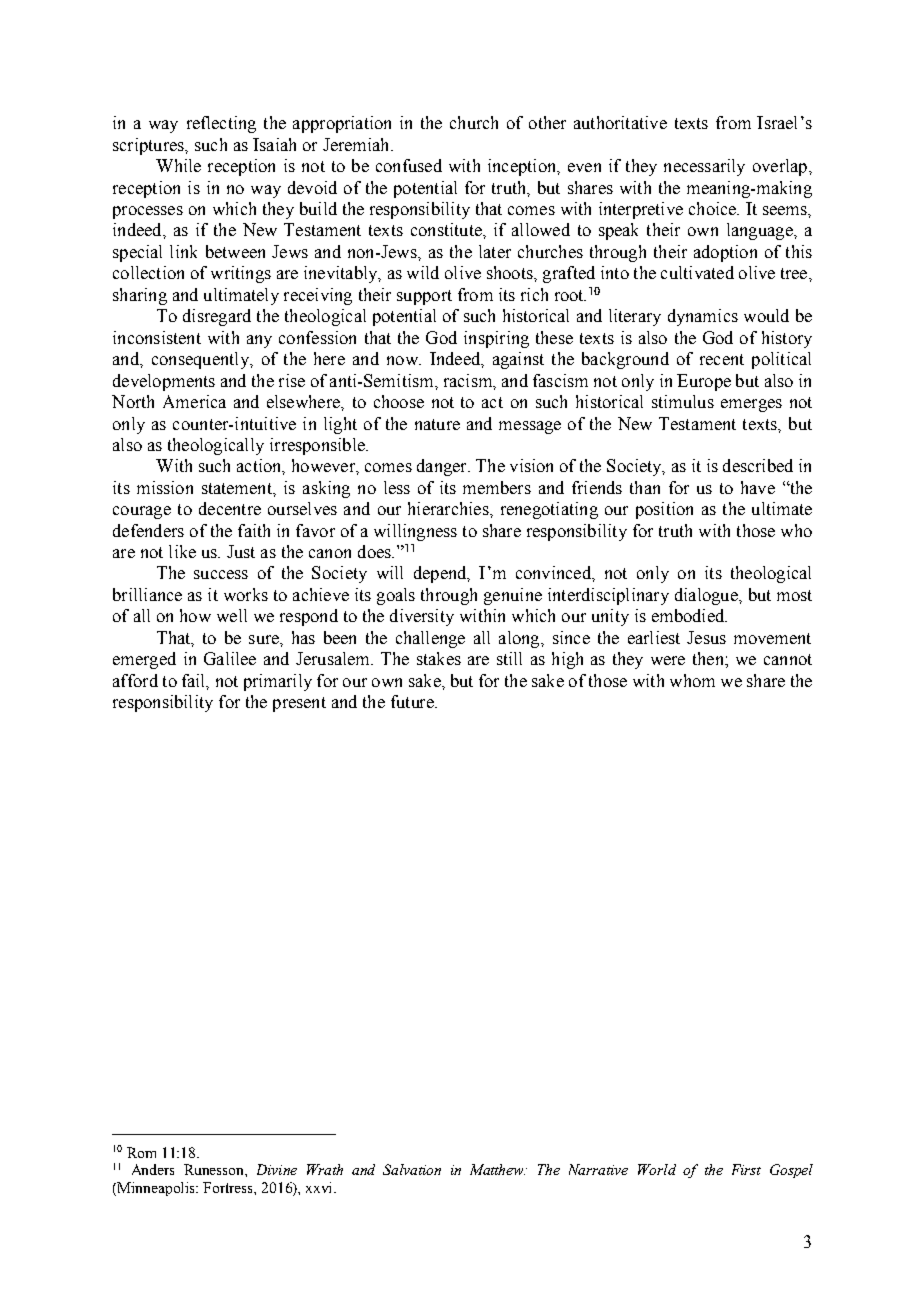  What do you see at coordinates (229, 1187) in the screenshot?
I see `Fortress` at bounding box center [229, 1187].
